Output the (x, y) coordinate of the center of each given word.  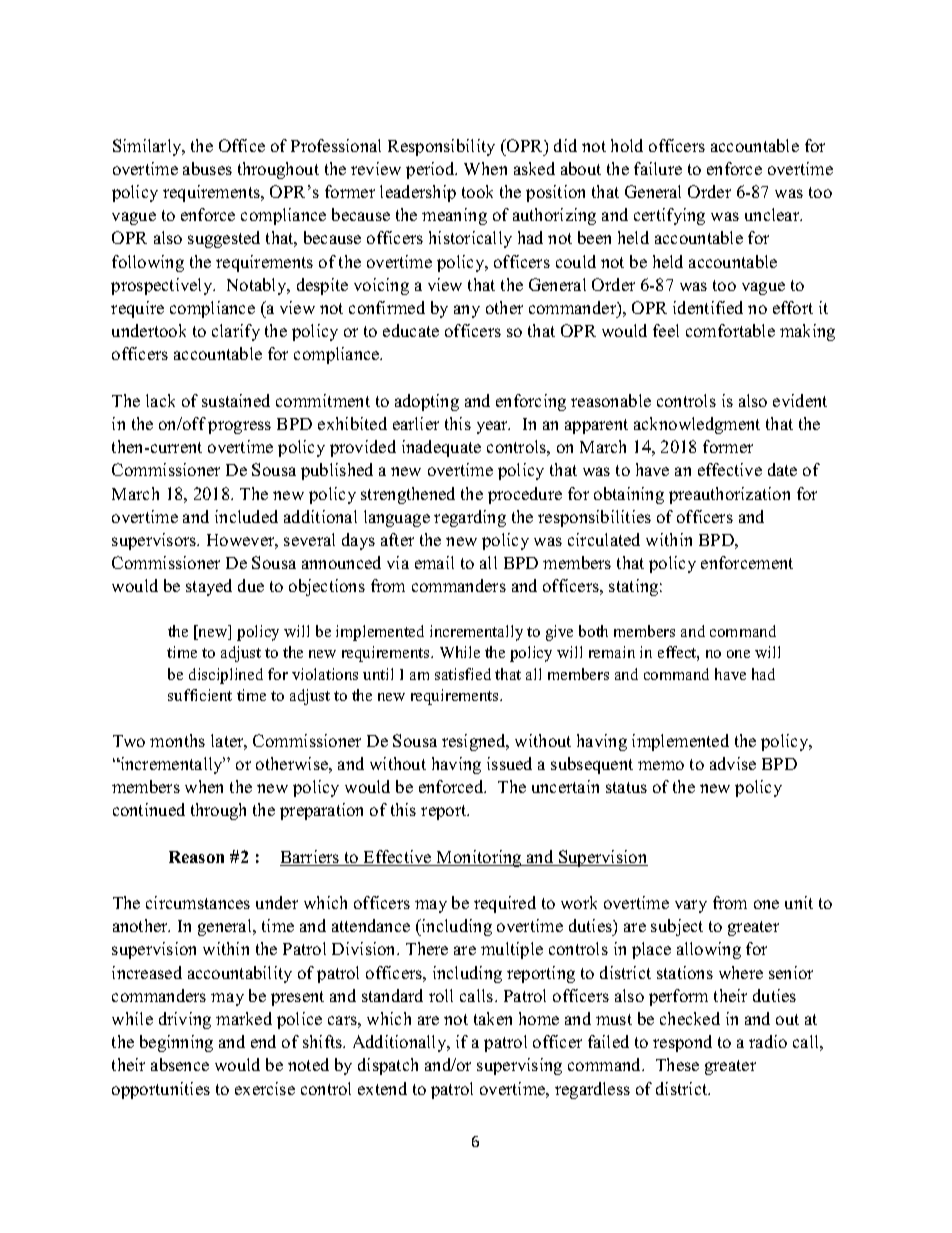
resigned (475, 742)
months (177, 740)
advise (733, 763)
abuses (207, 168)
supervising (519, 1066)
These (677, 1064)
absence (180, 1064)
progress (239, 427)
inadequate (441, 448)
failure (658, 168)
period (431, 170)
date (782, 469)
